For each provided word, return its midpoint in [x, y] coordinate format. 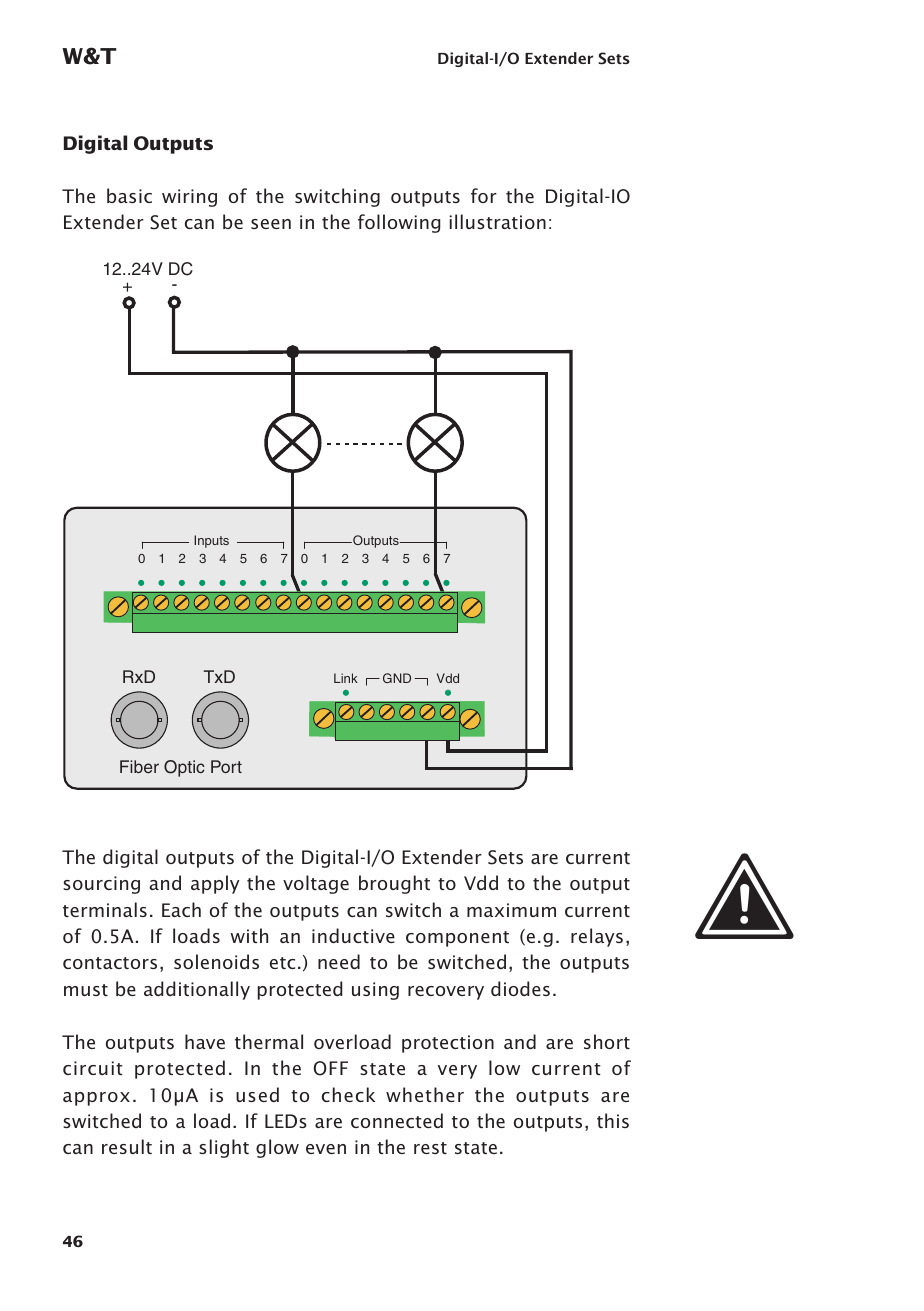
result [127, 1146]
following [399, 223]
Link [346, 678]
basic [129, 195]
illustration [498, 221]
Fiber [139, 767]
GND [397, 678]
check [348, 1094]
